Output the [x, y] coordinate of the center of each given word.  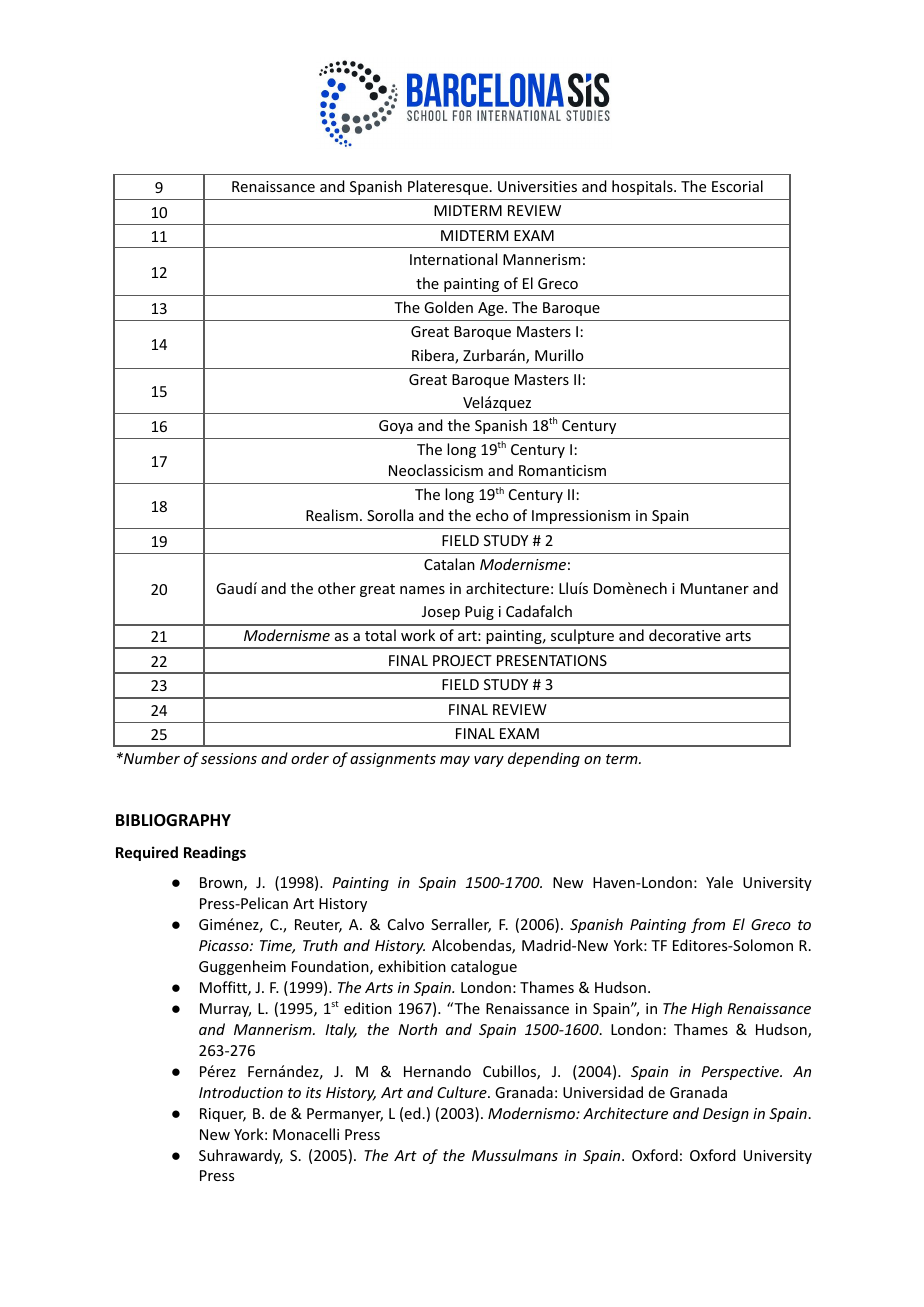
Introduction [241, 1092]
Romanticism [562, 470]
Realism [332, 515]
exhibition [412, 966]
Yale [719, 882]
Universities [537, 186]
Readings [215, 853]
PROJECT [462, 660]
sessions [229, 758]
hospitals [643, 187]
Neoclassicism [436, 470]
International [453, 259]
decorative [685, 635]
